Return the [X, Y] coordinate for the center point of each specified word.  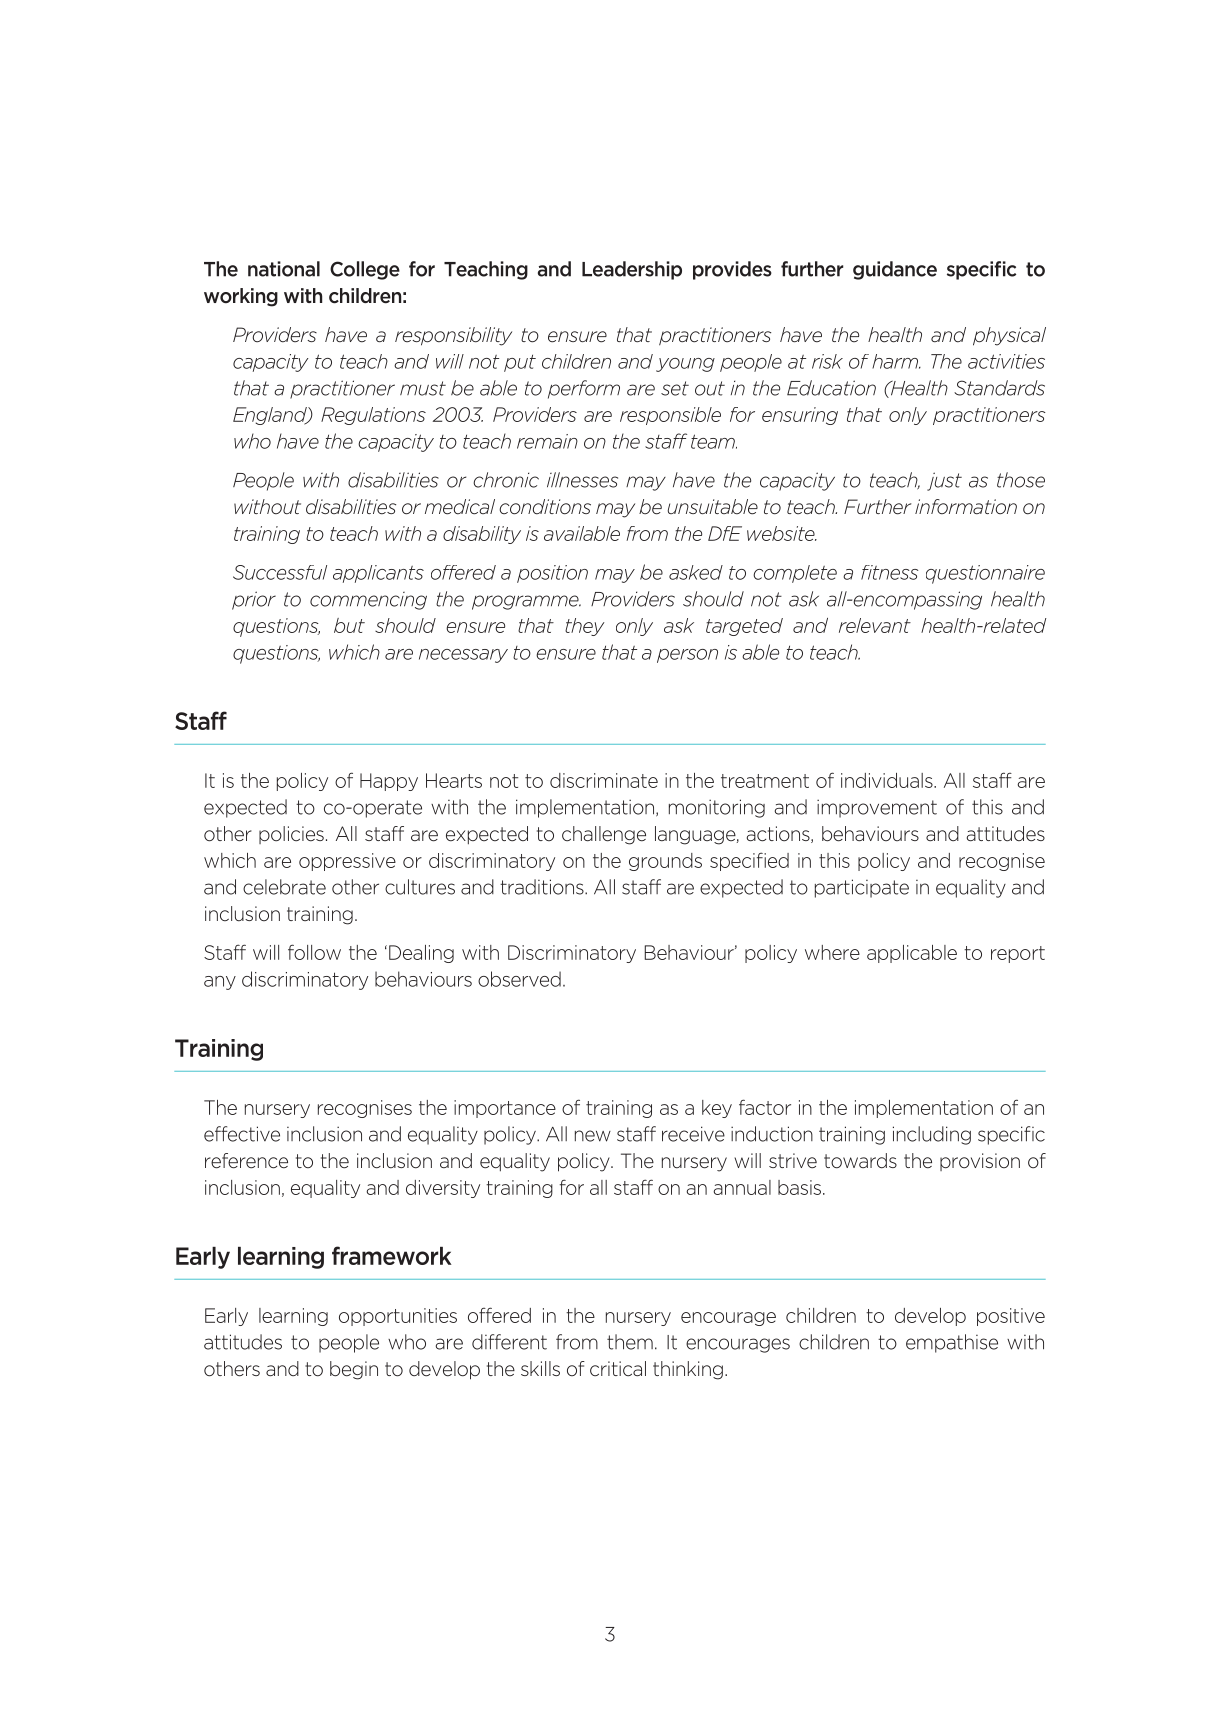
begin [354, 1370]
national [284, 269]
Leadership [632, 270]
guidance [895, 270]
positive [1011, 1317]
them [630, 1342]
